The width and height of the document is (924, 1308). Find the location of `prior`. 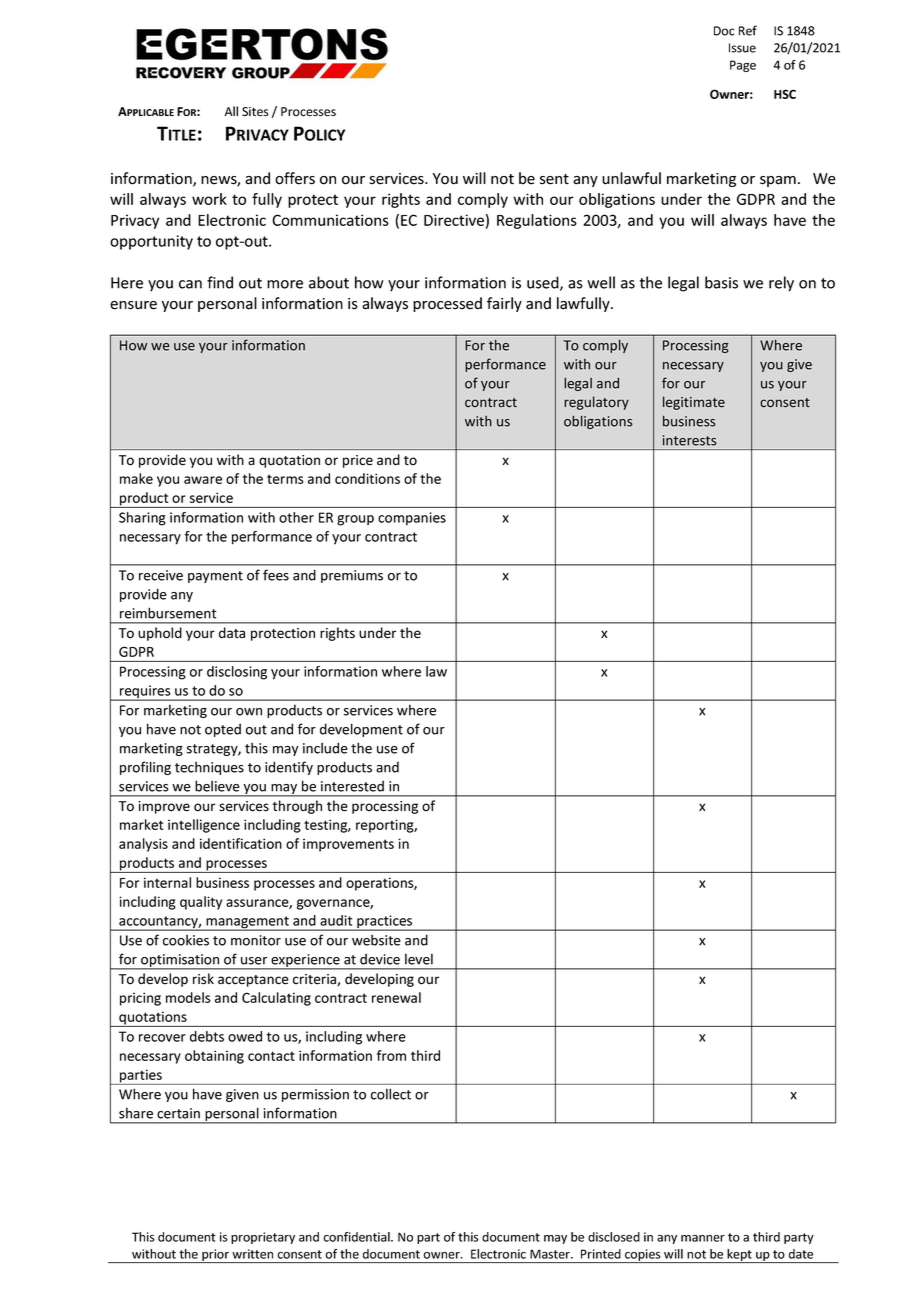

prior is located at coordinates (215, 1256).
